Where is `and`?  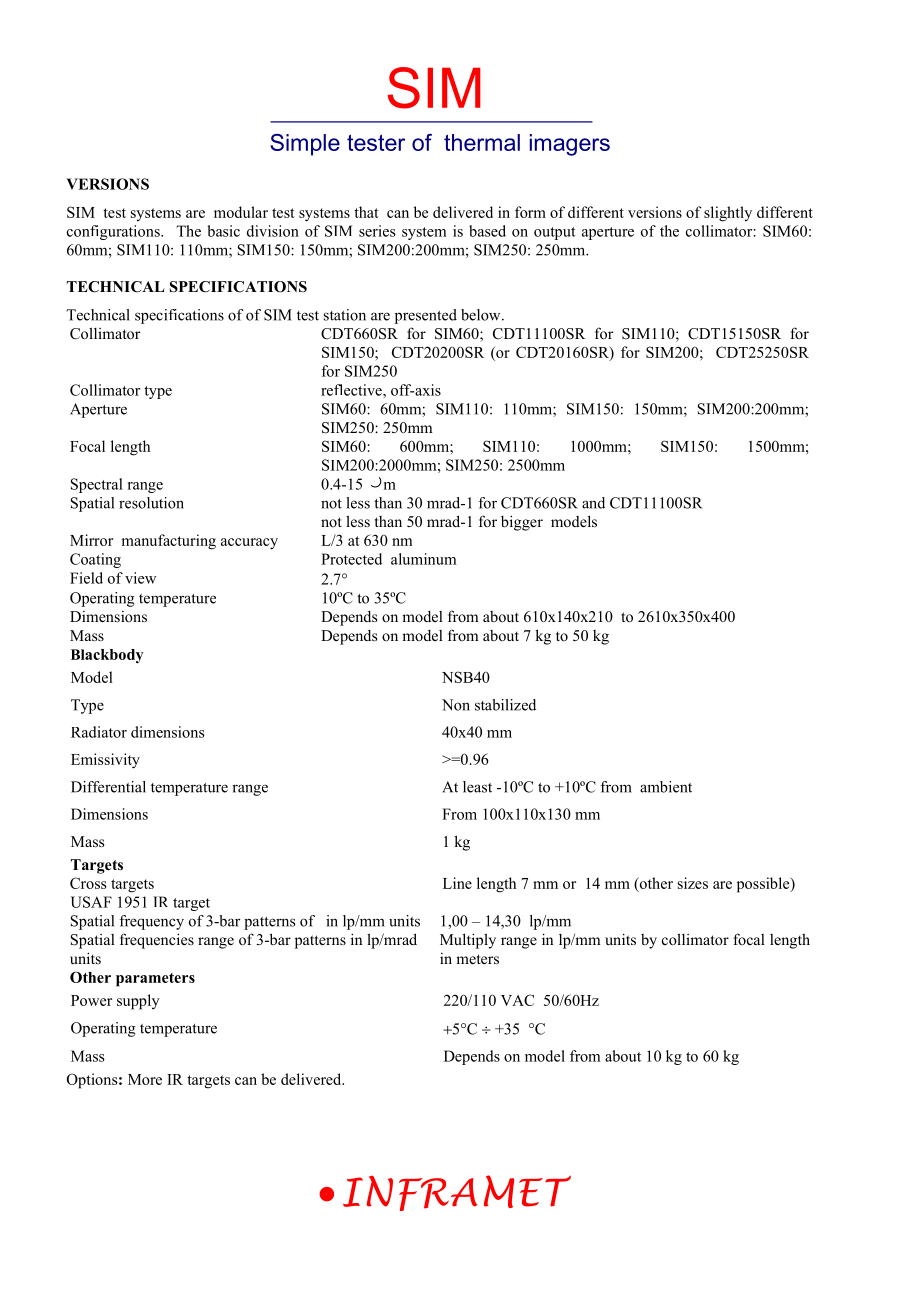
and is located at coordinates (593, 503).
